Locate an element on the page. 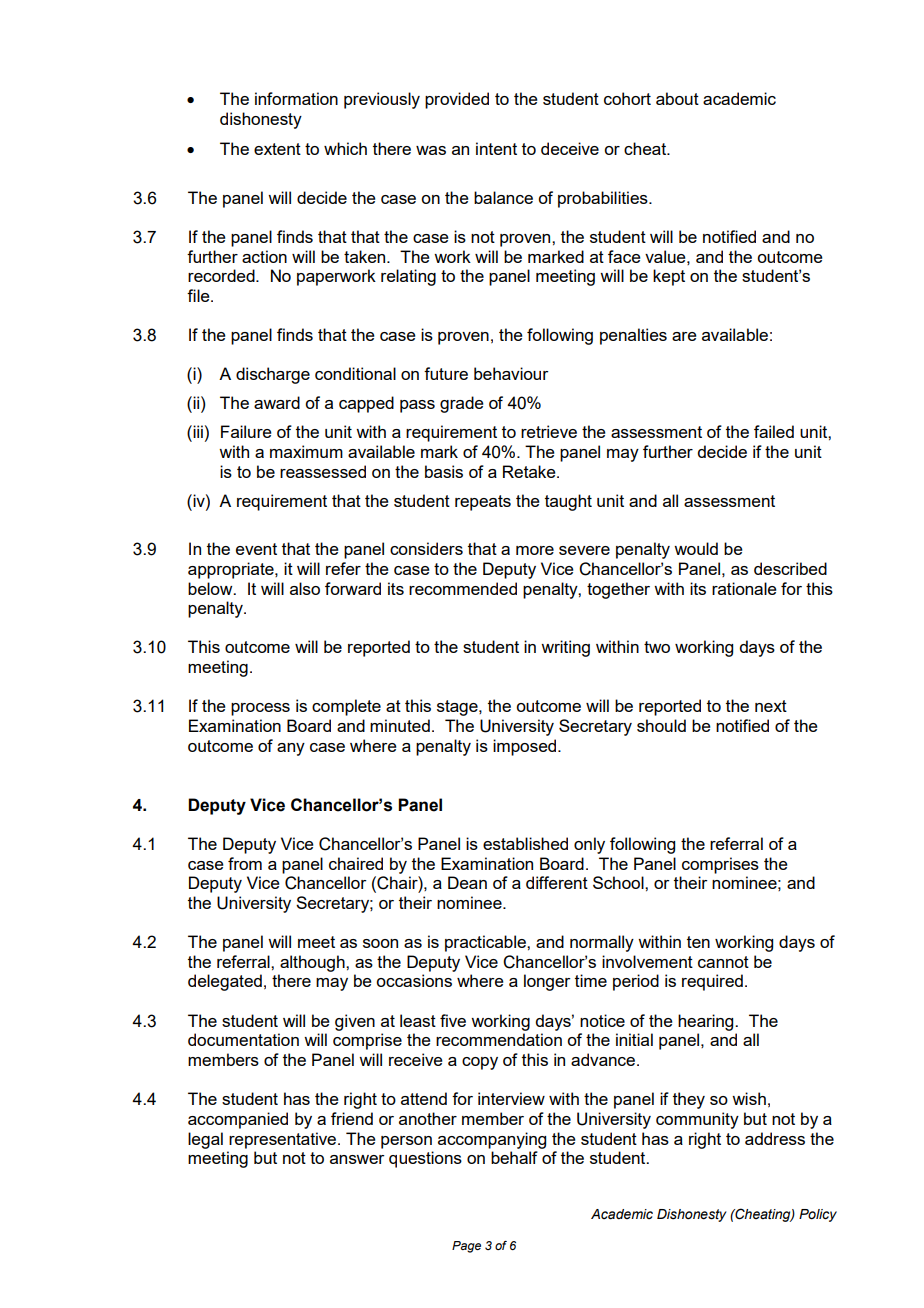 The image size is (924, 1308). intent is located at coordinates (496, 148).
